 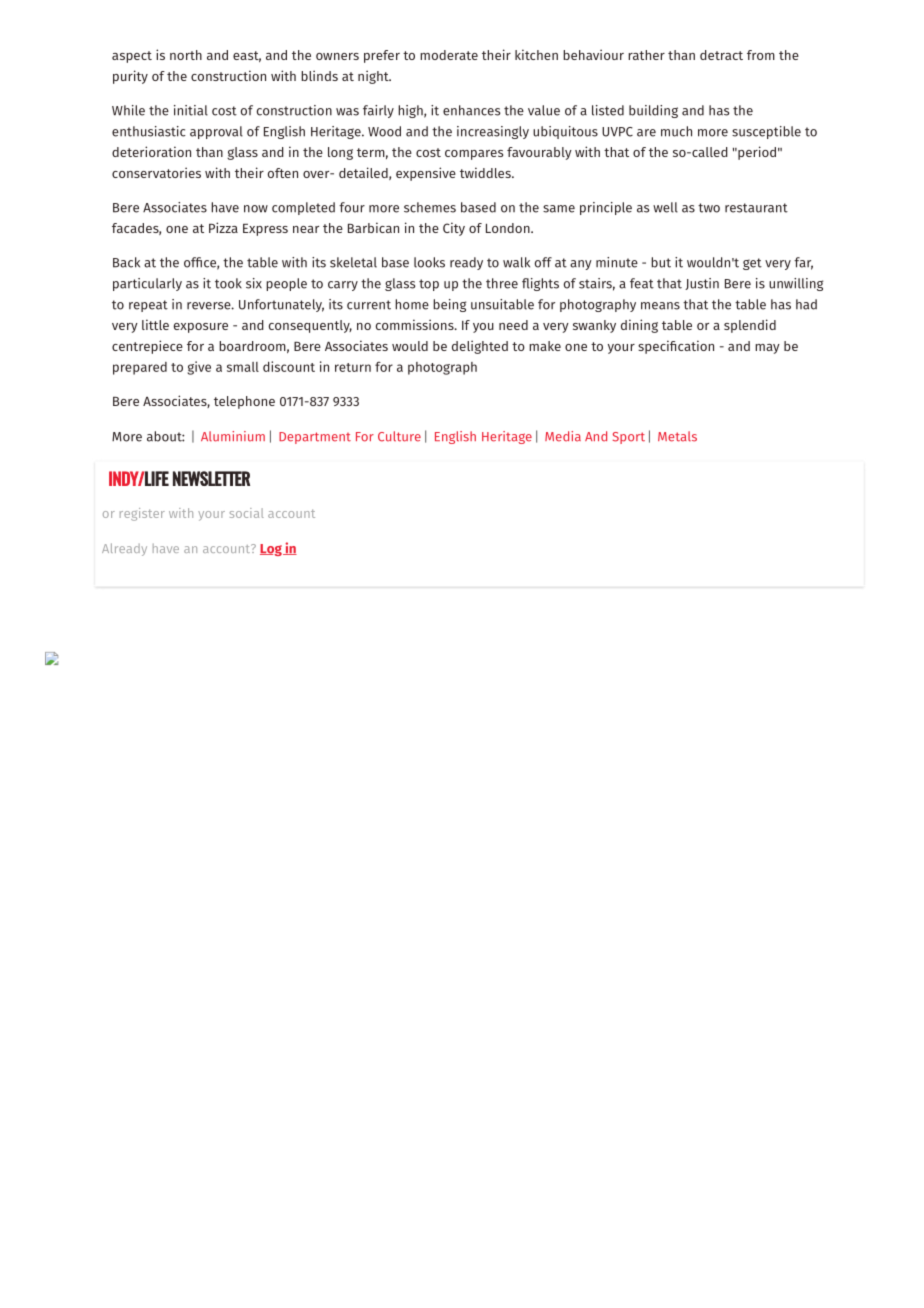 I want to click on Metals, so click(x=677, y=436).
